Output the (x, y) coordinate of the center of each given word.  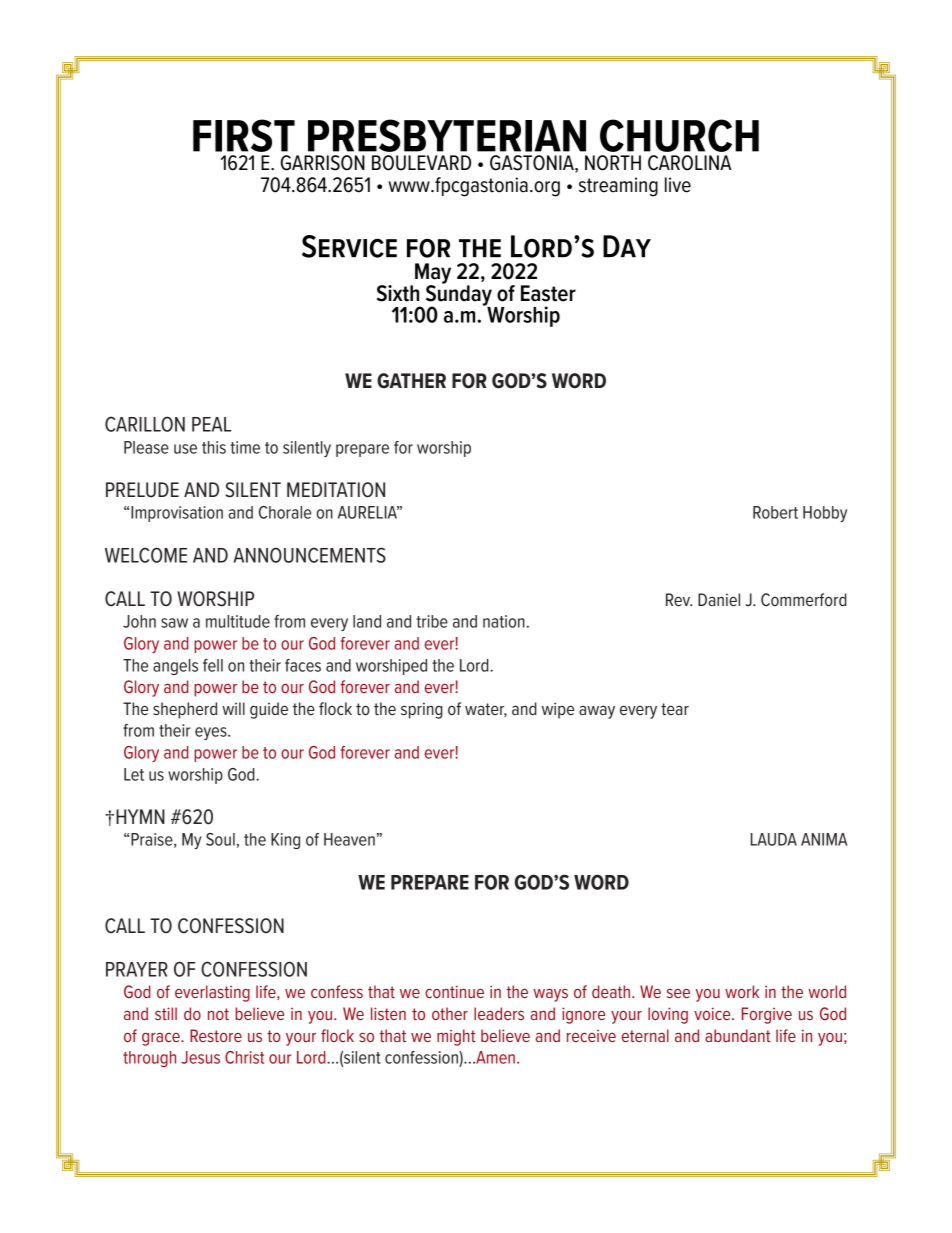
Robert (775, 512)
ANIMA (824, 839)
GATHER (411, 381)
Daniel (719, 599)
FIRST (244, 135)
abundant (738, 1035)
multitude (238, 621)
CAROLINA (689, 163)
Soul (220, 839)
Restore (216, 1035)
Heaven (349, 839)
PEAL (211, 424)
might (456, 1037)
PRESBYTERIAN (447, 135)
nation (504, 621)
